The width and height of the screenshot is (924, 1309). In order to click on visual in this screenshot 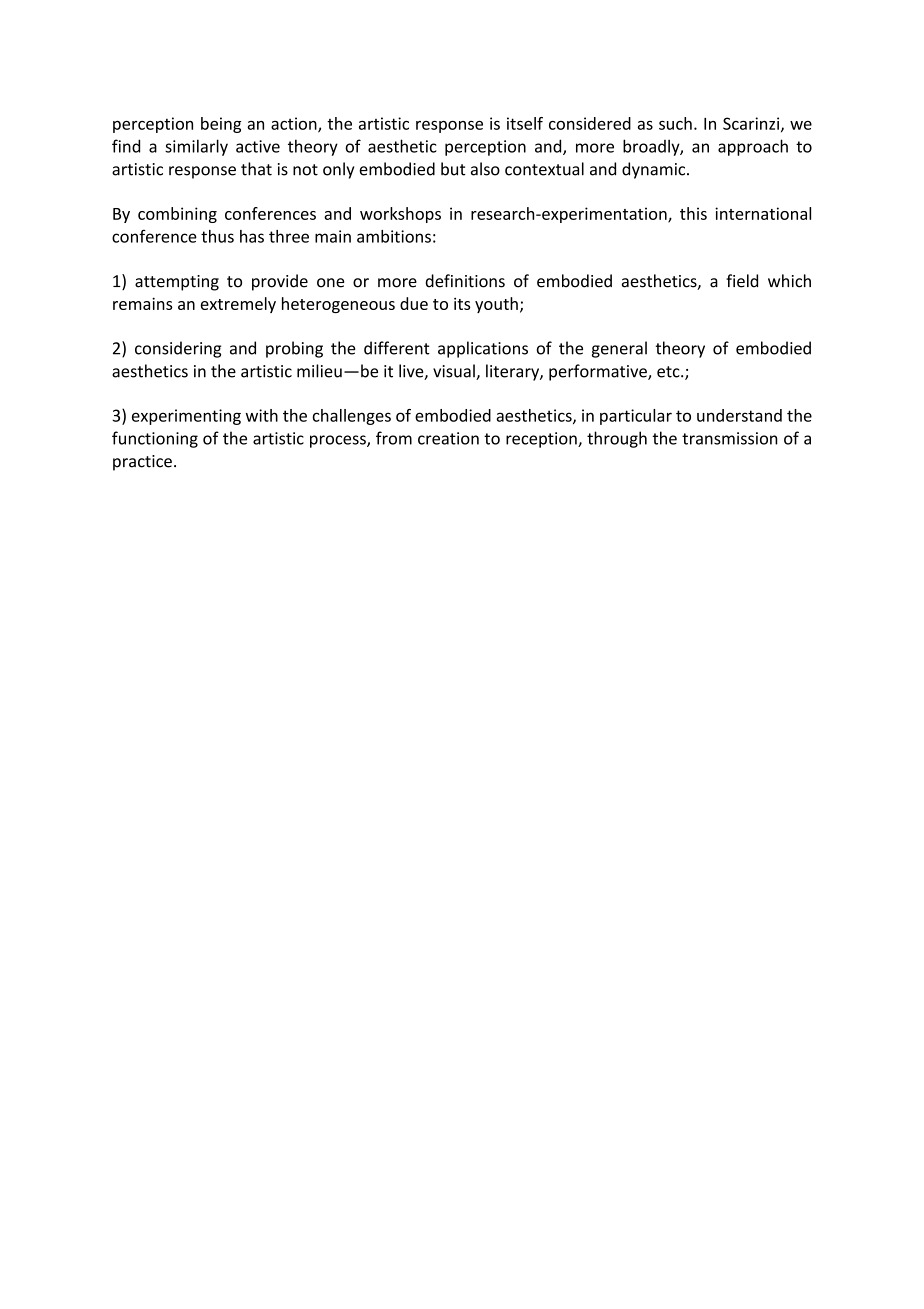, I will do `click(455, 372)`.
